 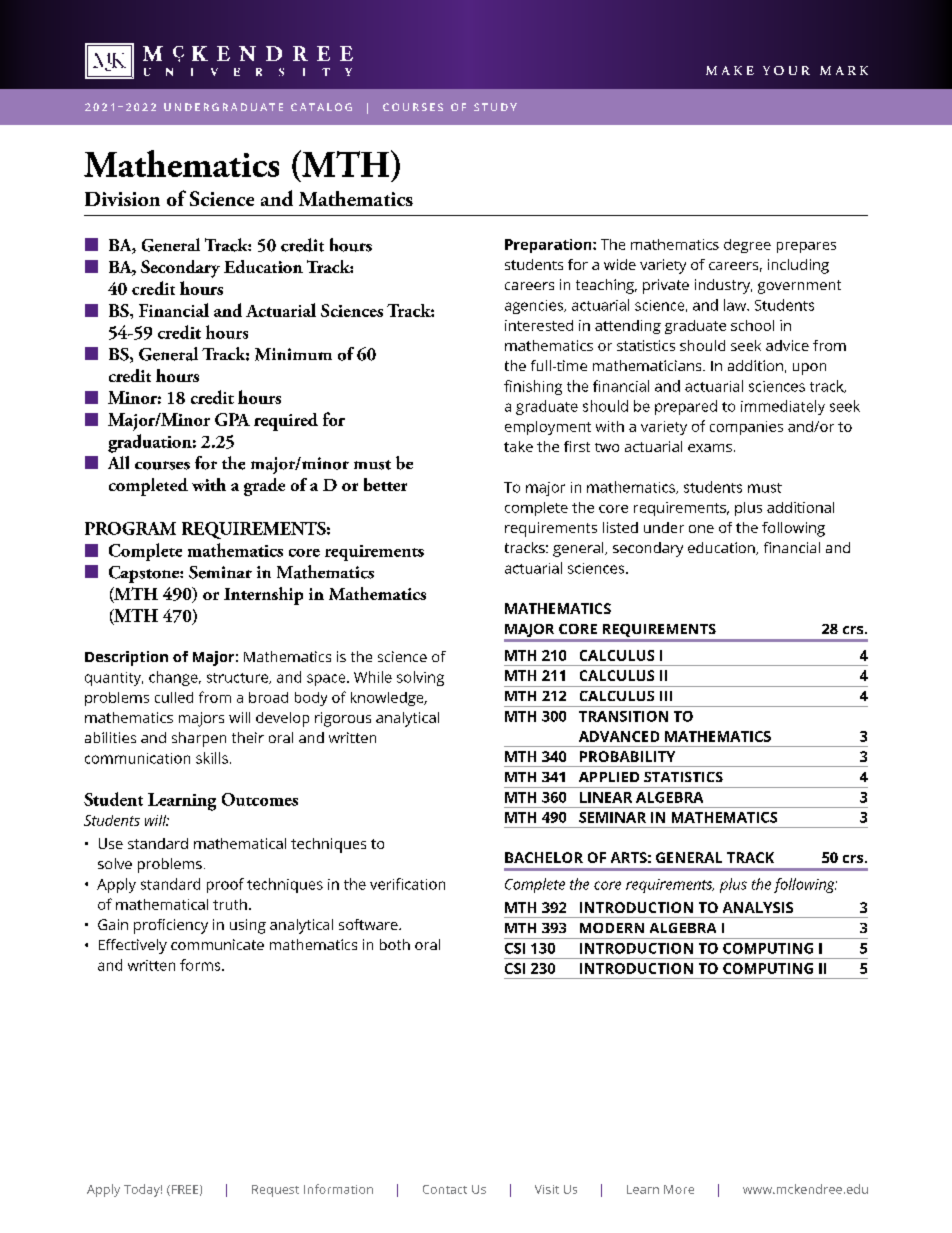 I want to click on More, so click(x=679, y=1189).
